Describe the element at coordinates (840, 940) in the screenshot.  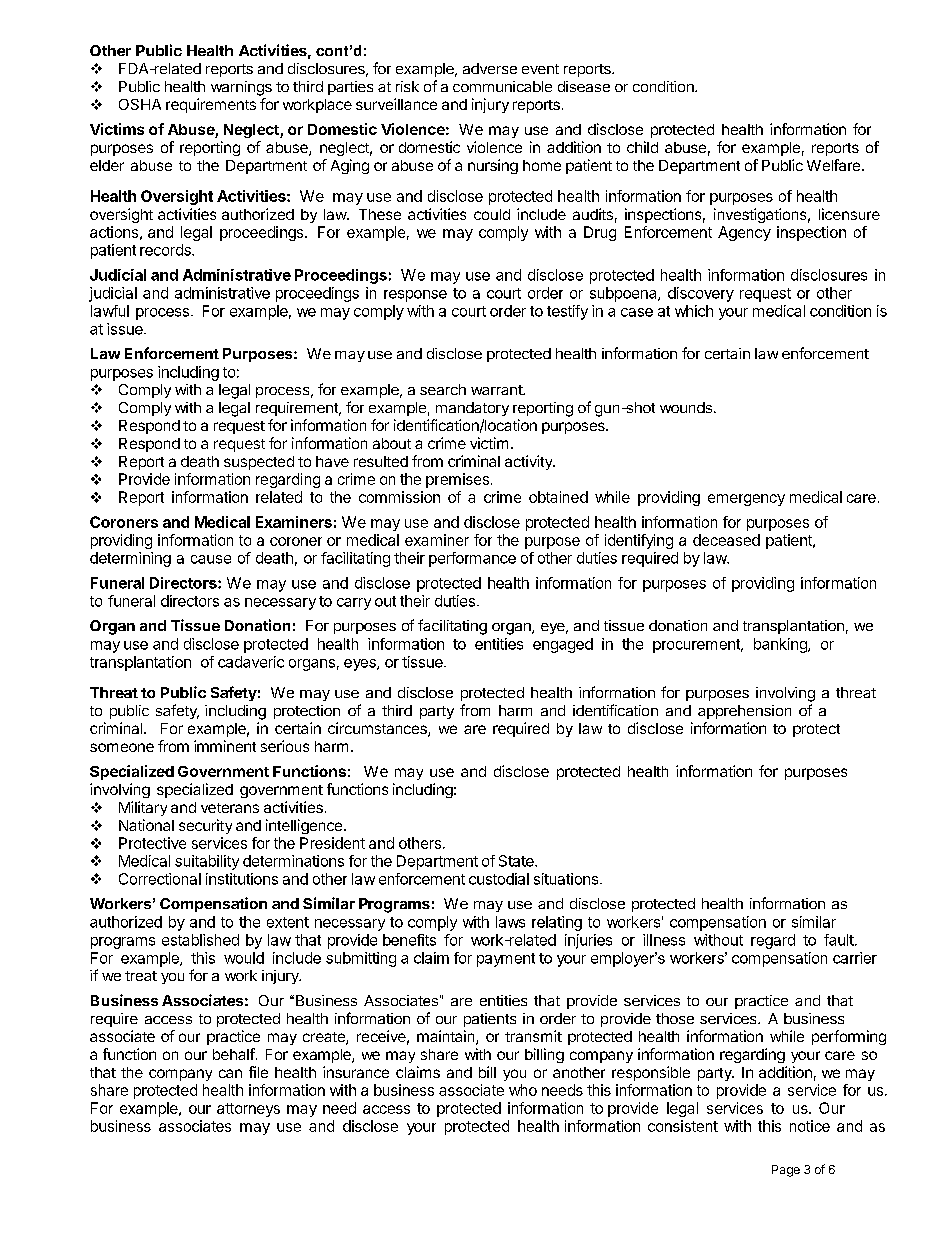
I see `fault` at that location.
